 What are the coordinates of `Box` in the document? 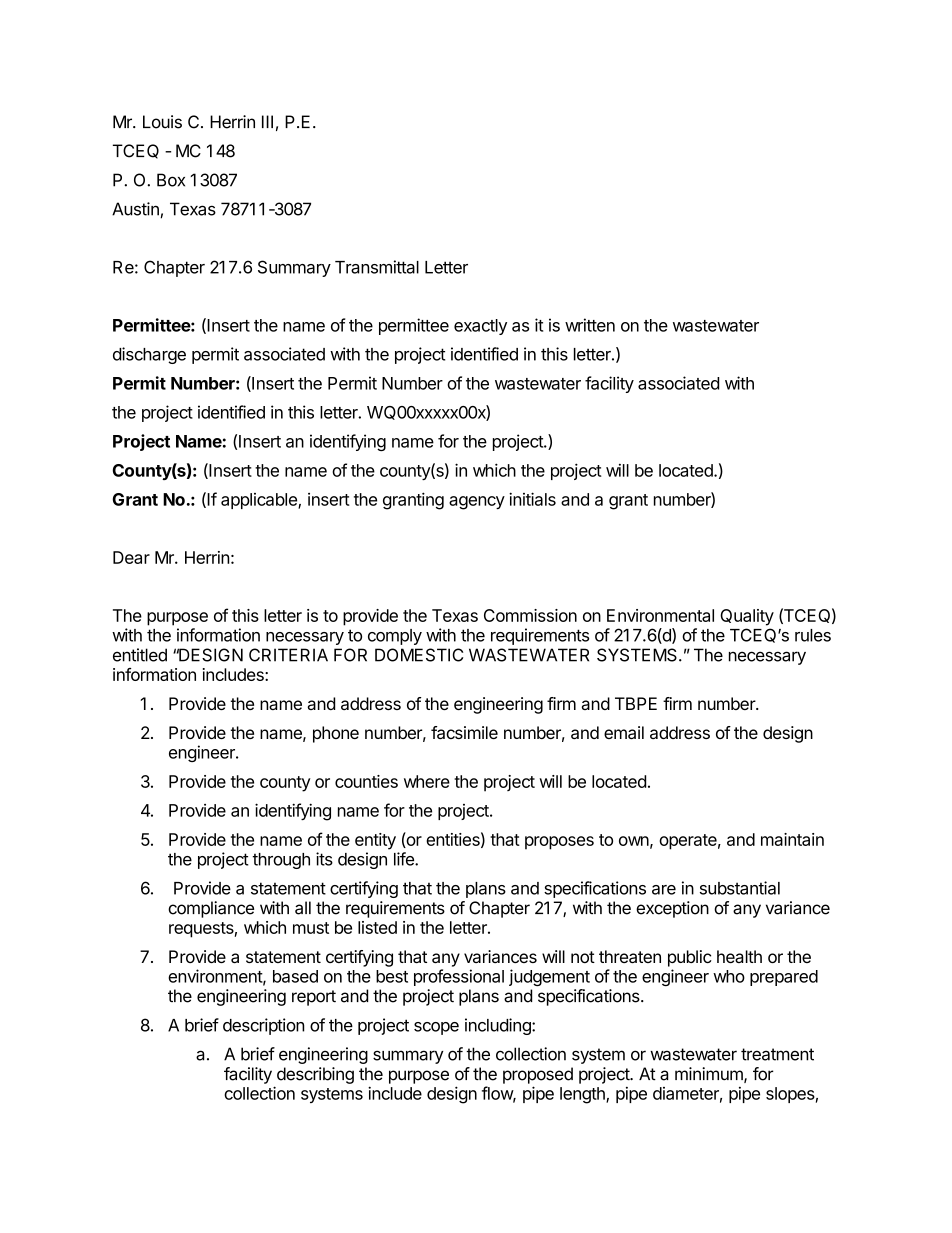 It's located at (171, 180).
